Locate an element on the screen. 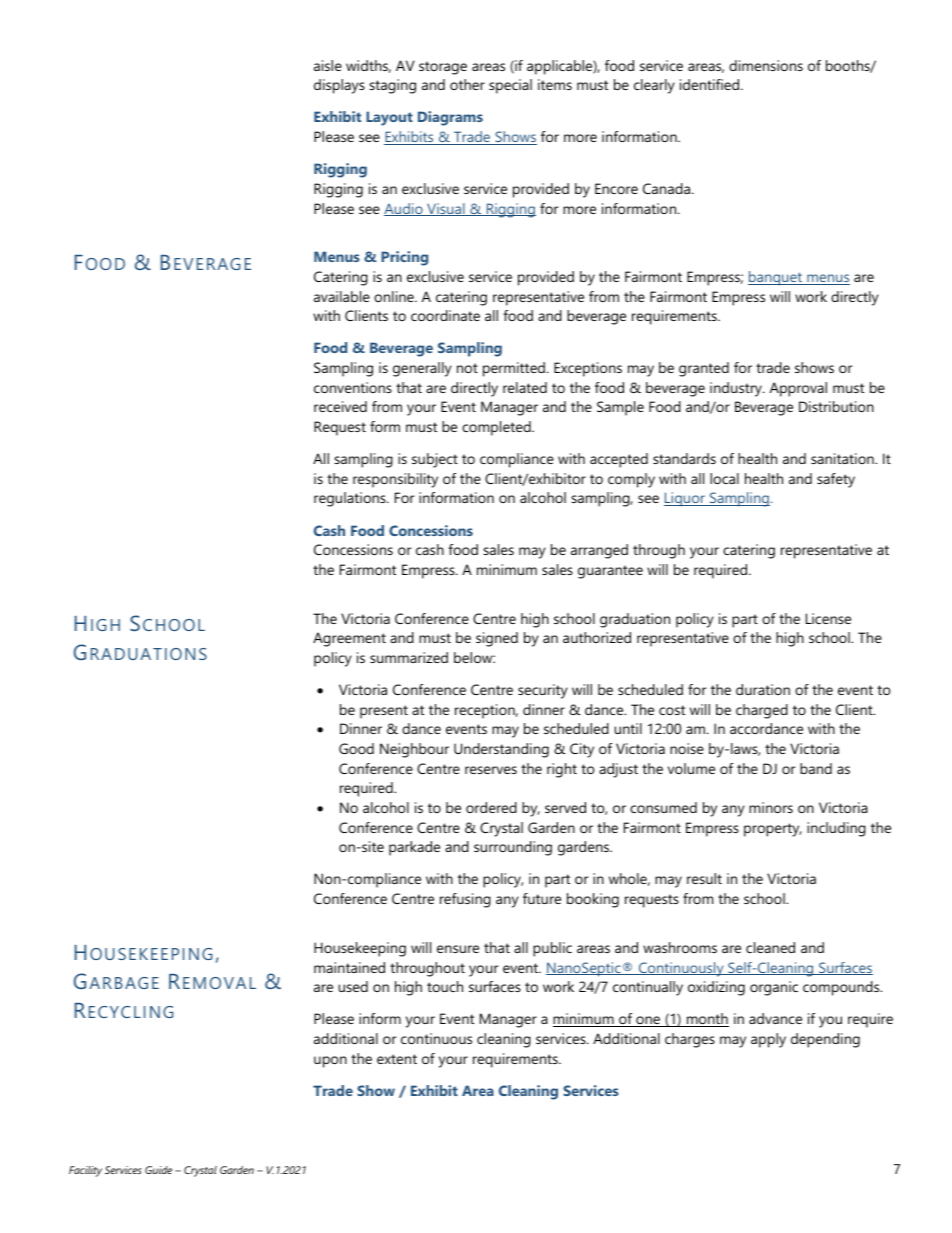  extent is located at coordinates (397, 1059).
